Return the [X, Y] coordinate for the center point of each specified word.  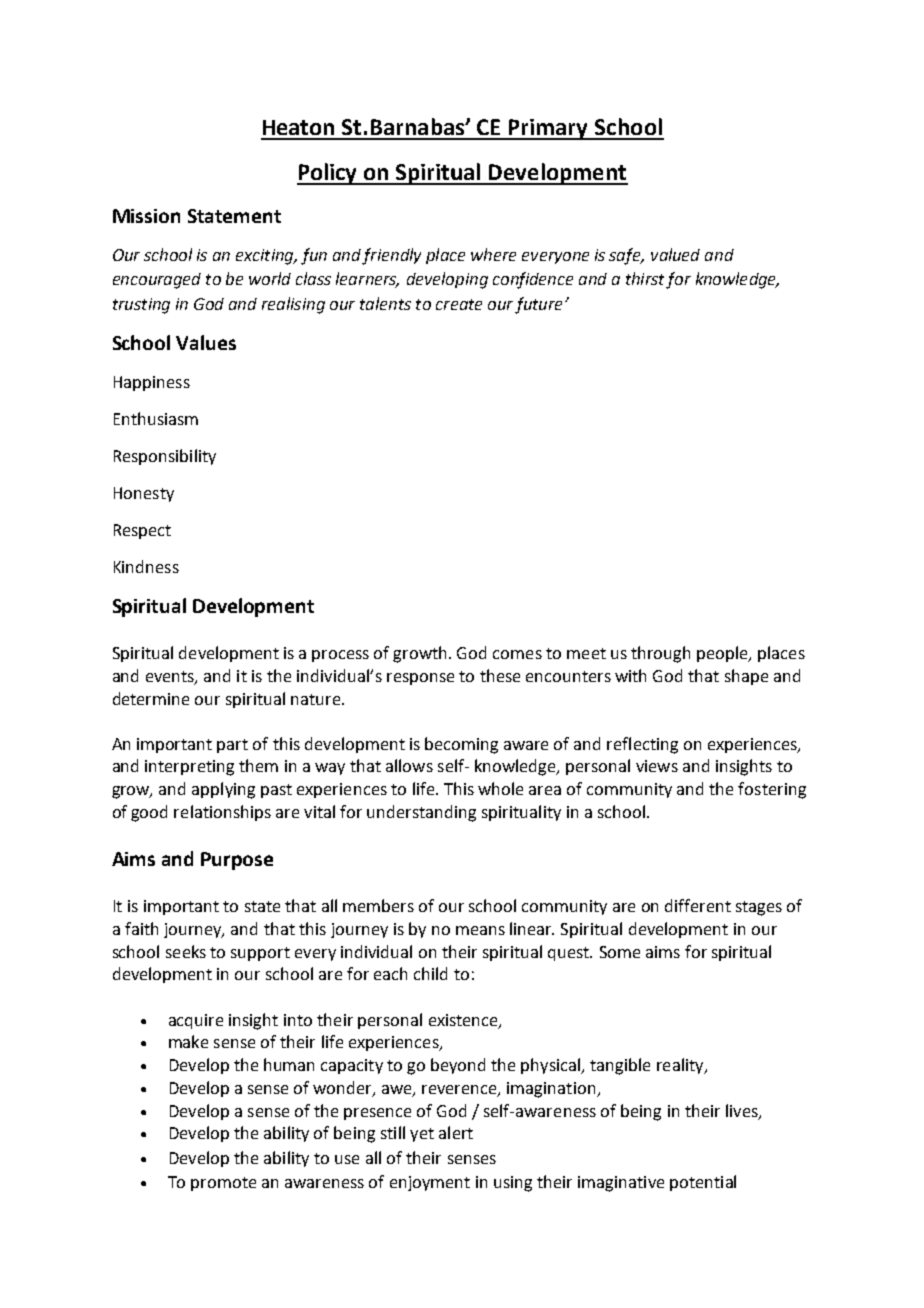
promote [223, 1184]
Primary [549, 129]
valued [675, 254]
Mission [146, 216]
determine [151, 698]
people [723, 654]
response [420, 679]
